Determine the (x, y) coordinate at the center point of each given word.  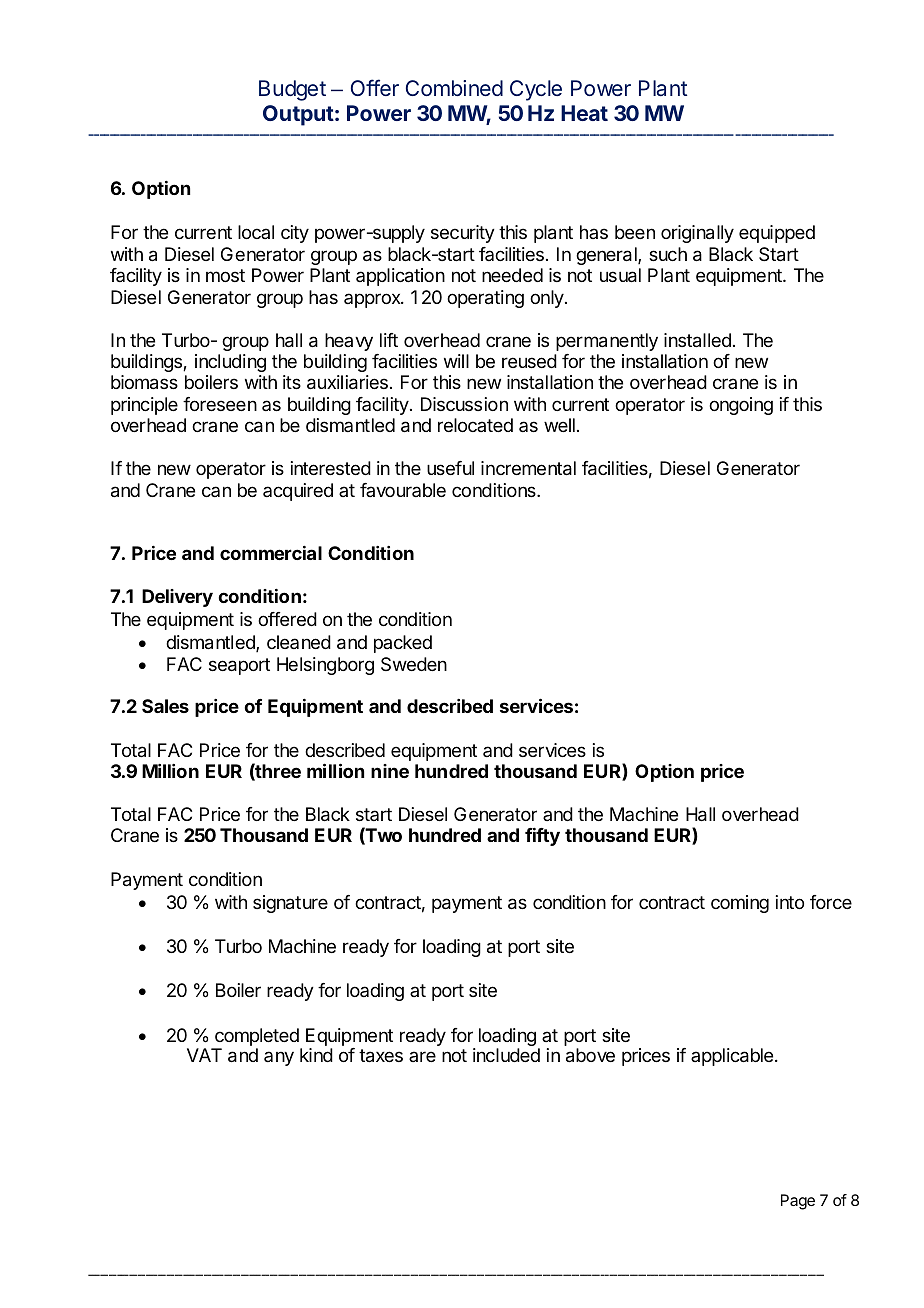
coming (740, 904)
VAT (204, 1055)
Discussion (464, 404)
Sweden (414, 664)
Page (798, 1202)
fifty (542, 836)
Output (298, 115)
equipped (777, 234)
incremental (528, 468)
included (506, 1055)
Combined (454, 88)
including (230, 363)
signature (290, 904)
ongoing (741, 406)
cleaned (299, 642)
